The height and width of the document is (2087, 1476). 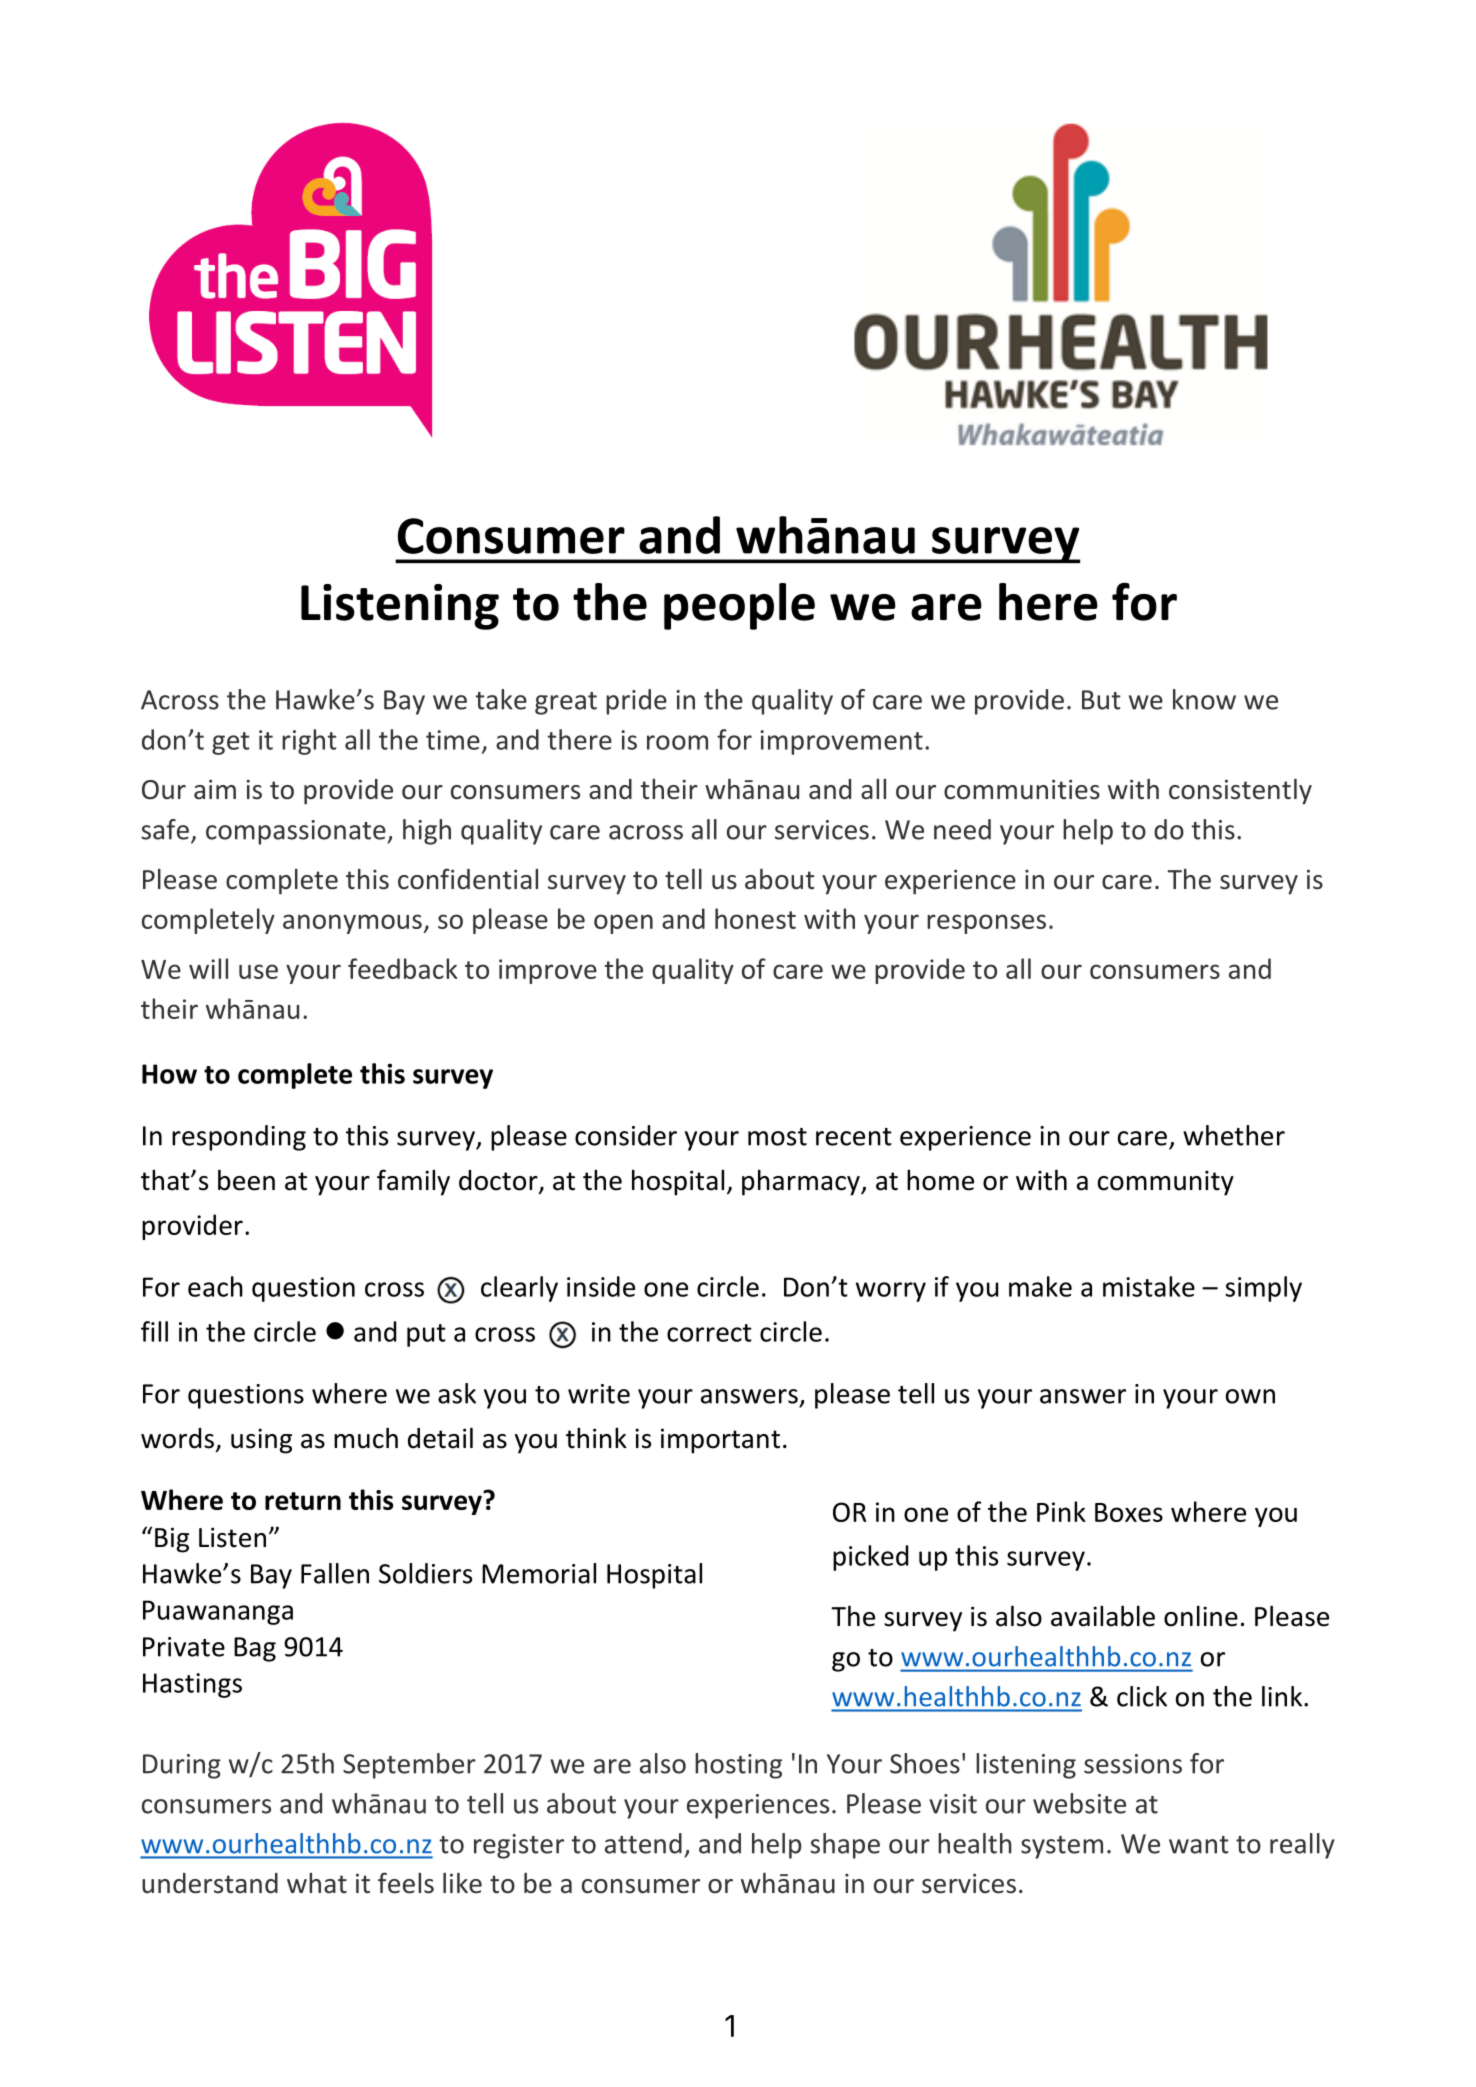 What do you see at coordinates (1250, 1396) in the document?
I see `own` at bounding box center [1250, 1396].
